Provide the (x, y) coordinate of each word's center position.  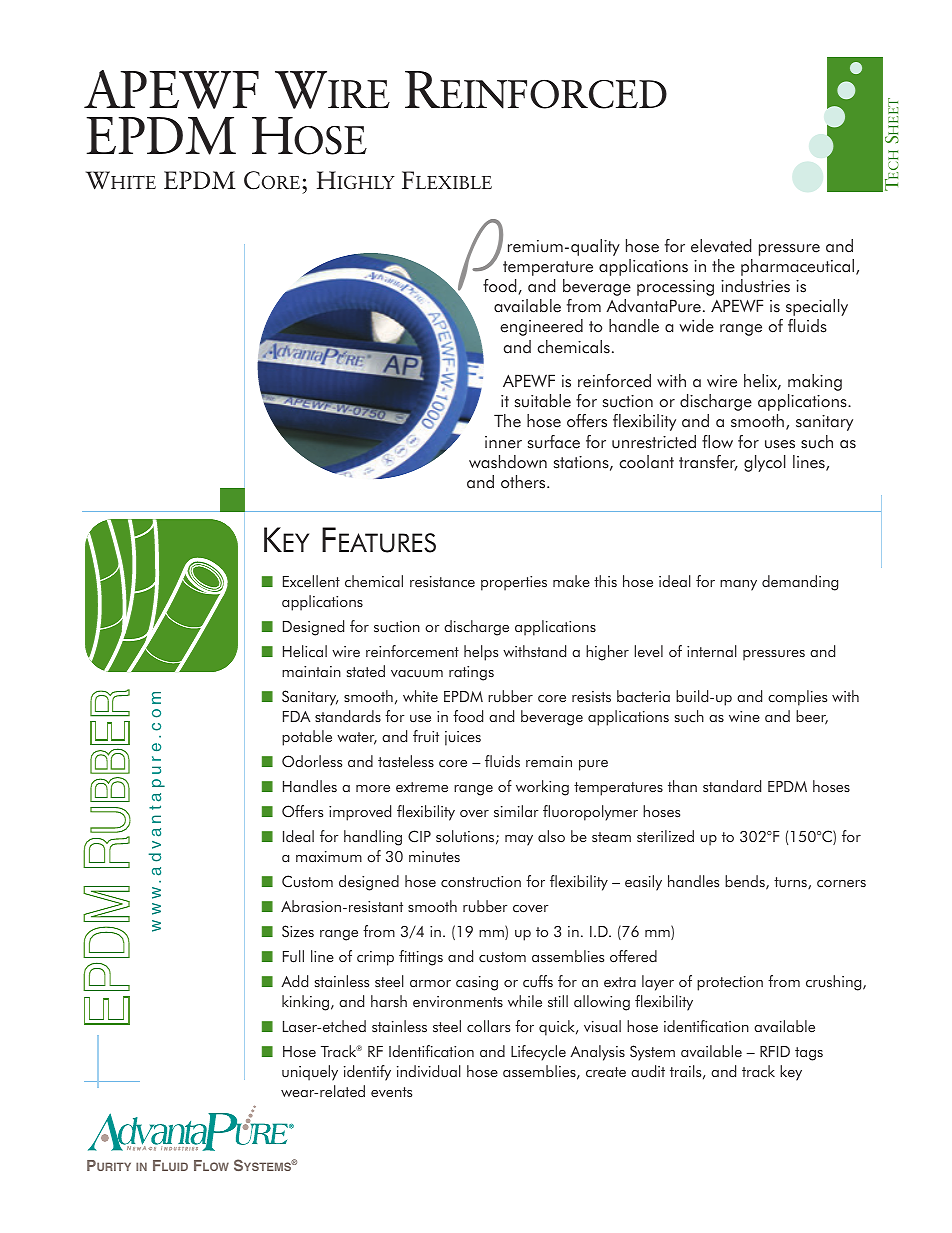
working (542, 788)
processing (675, 288)
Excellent (311, 581)
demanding (800, 583)
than (682, 786)
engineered (541, 327)
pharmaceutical (799, 267)
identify (367, 1073)
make (571, 581)
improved (360, 813)
